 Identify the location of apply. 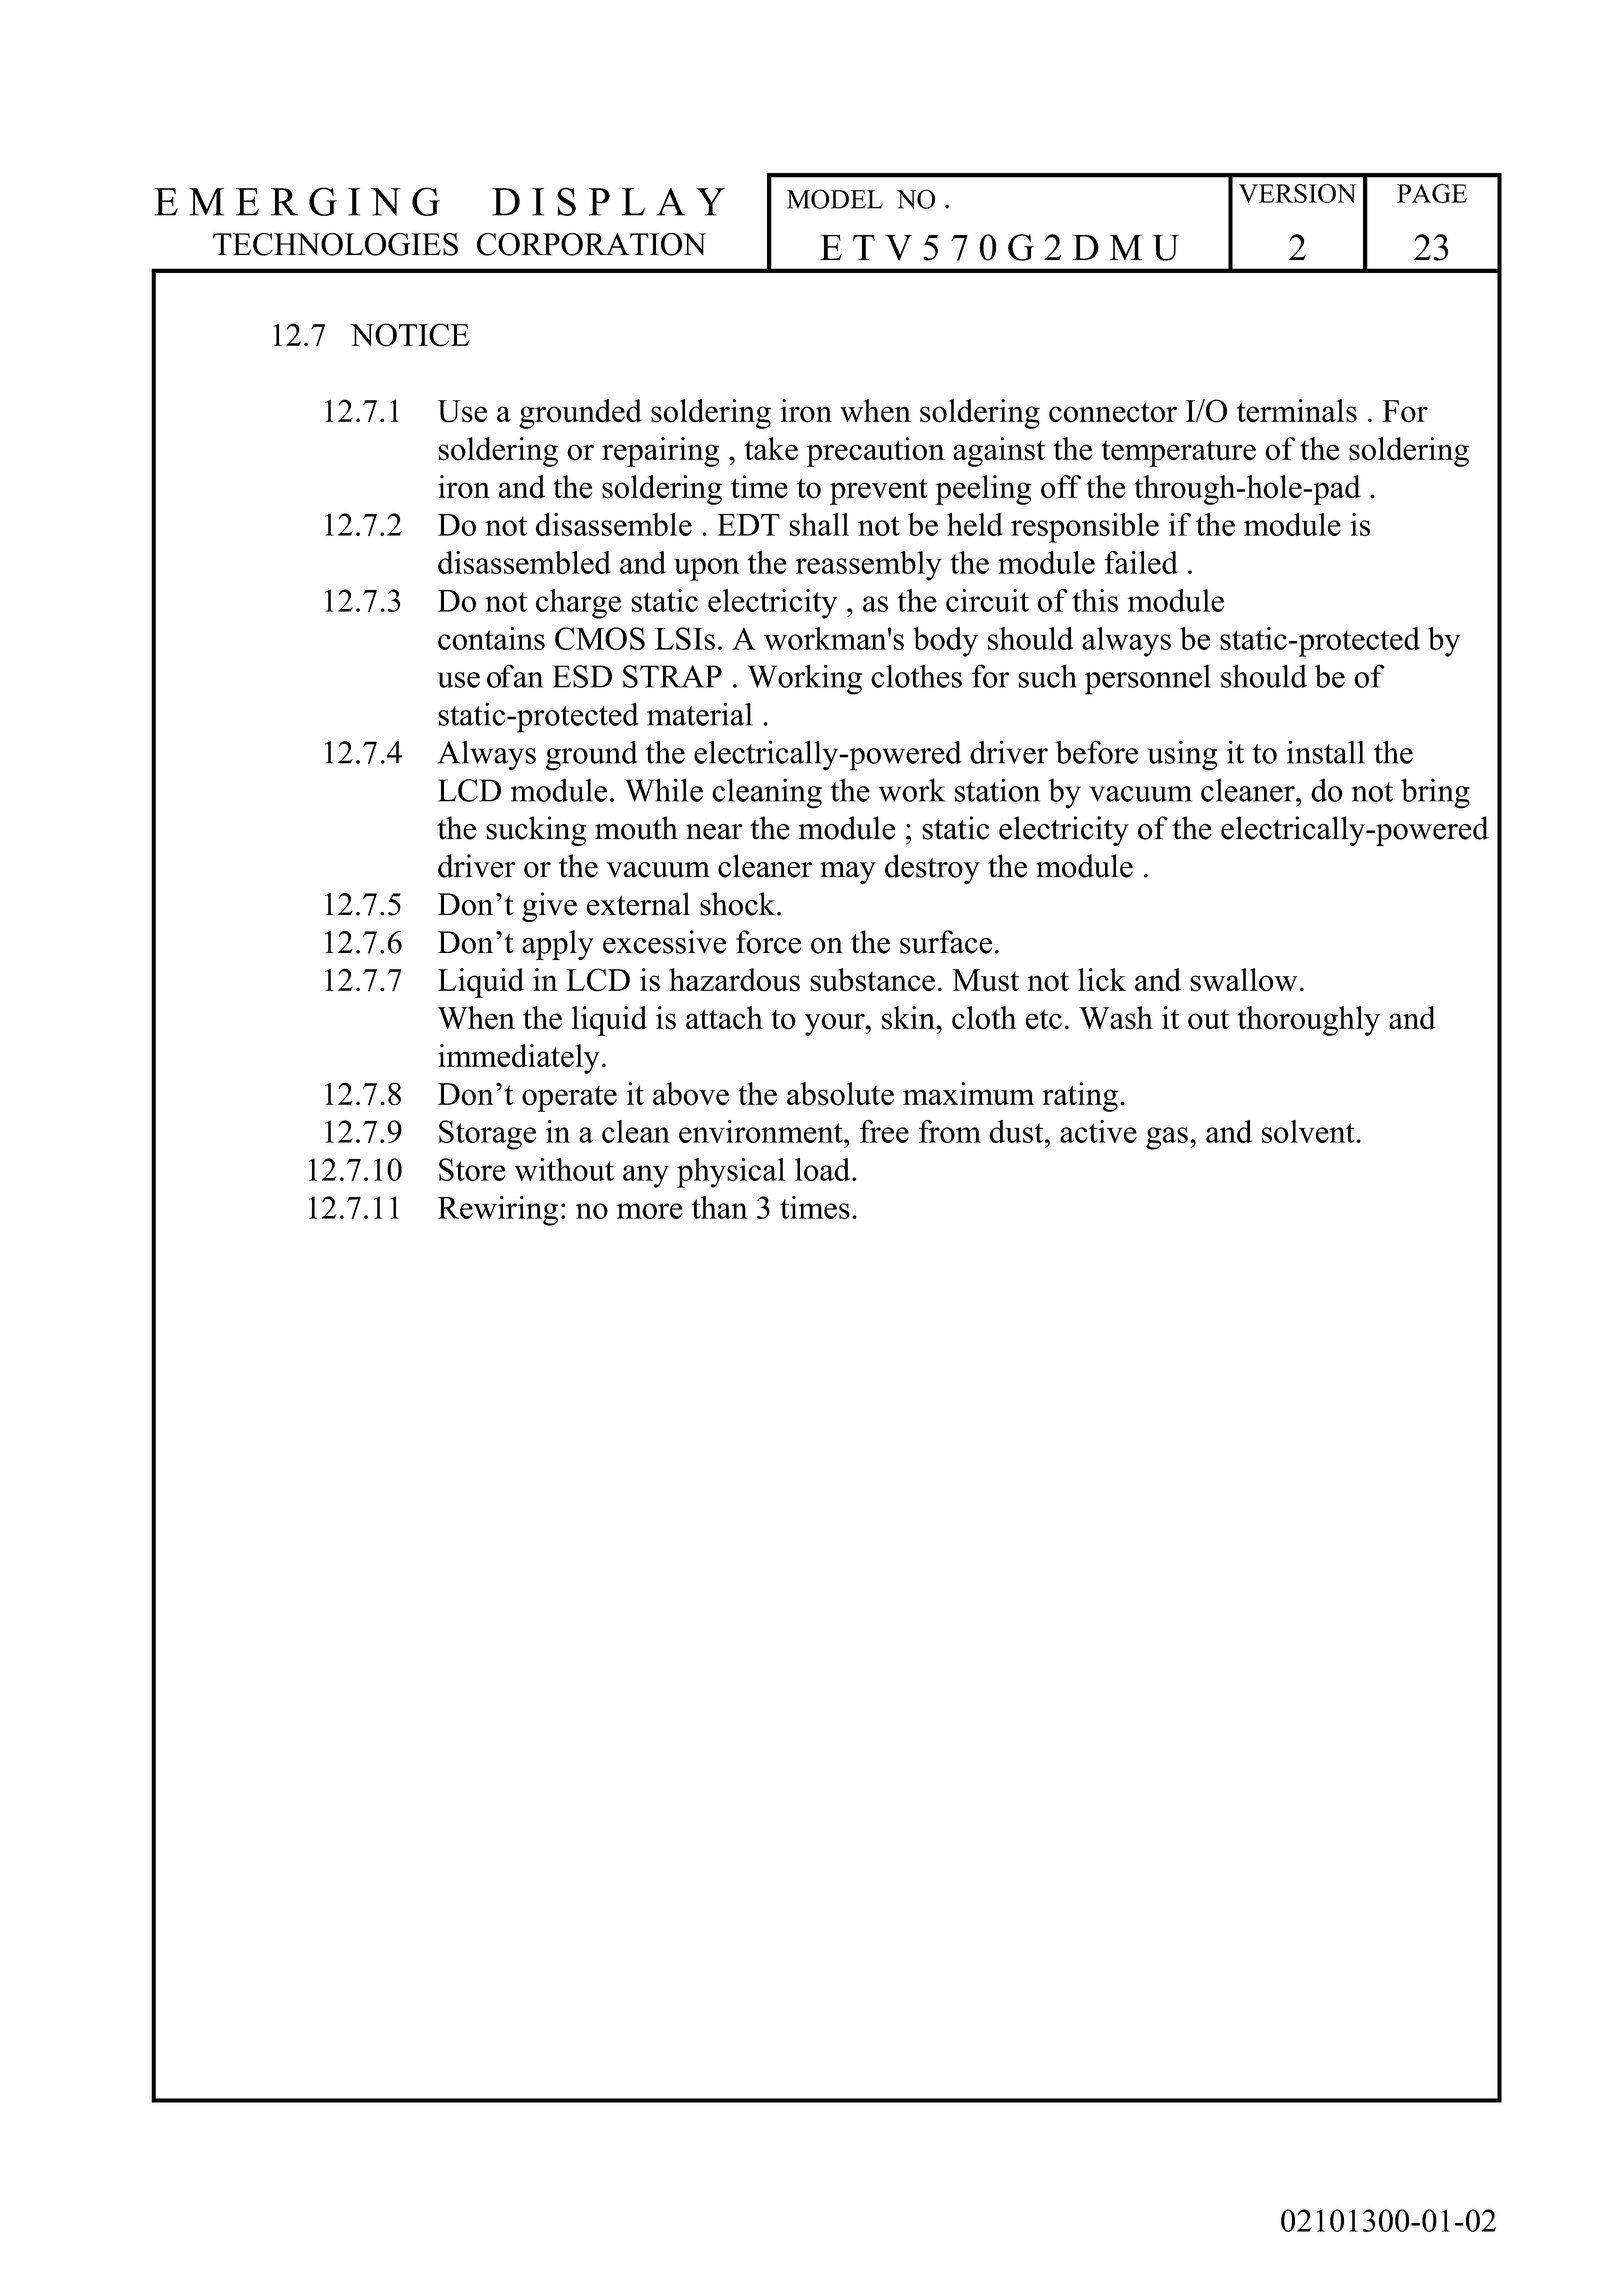
(558, 945).
